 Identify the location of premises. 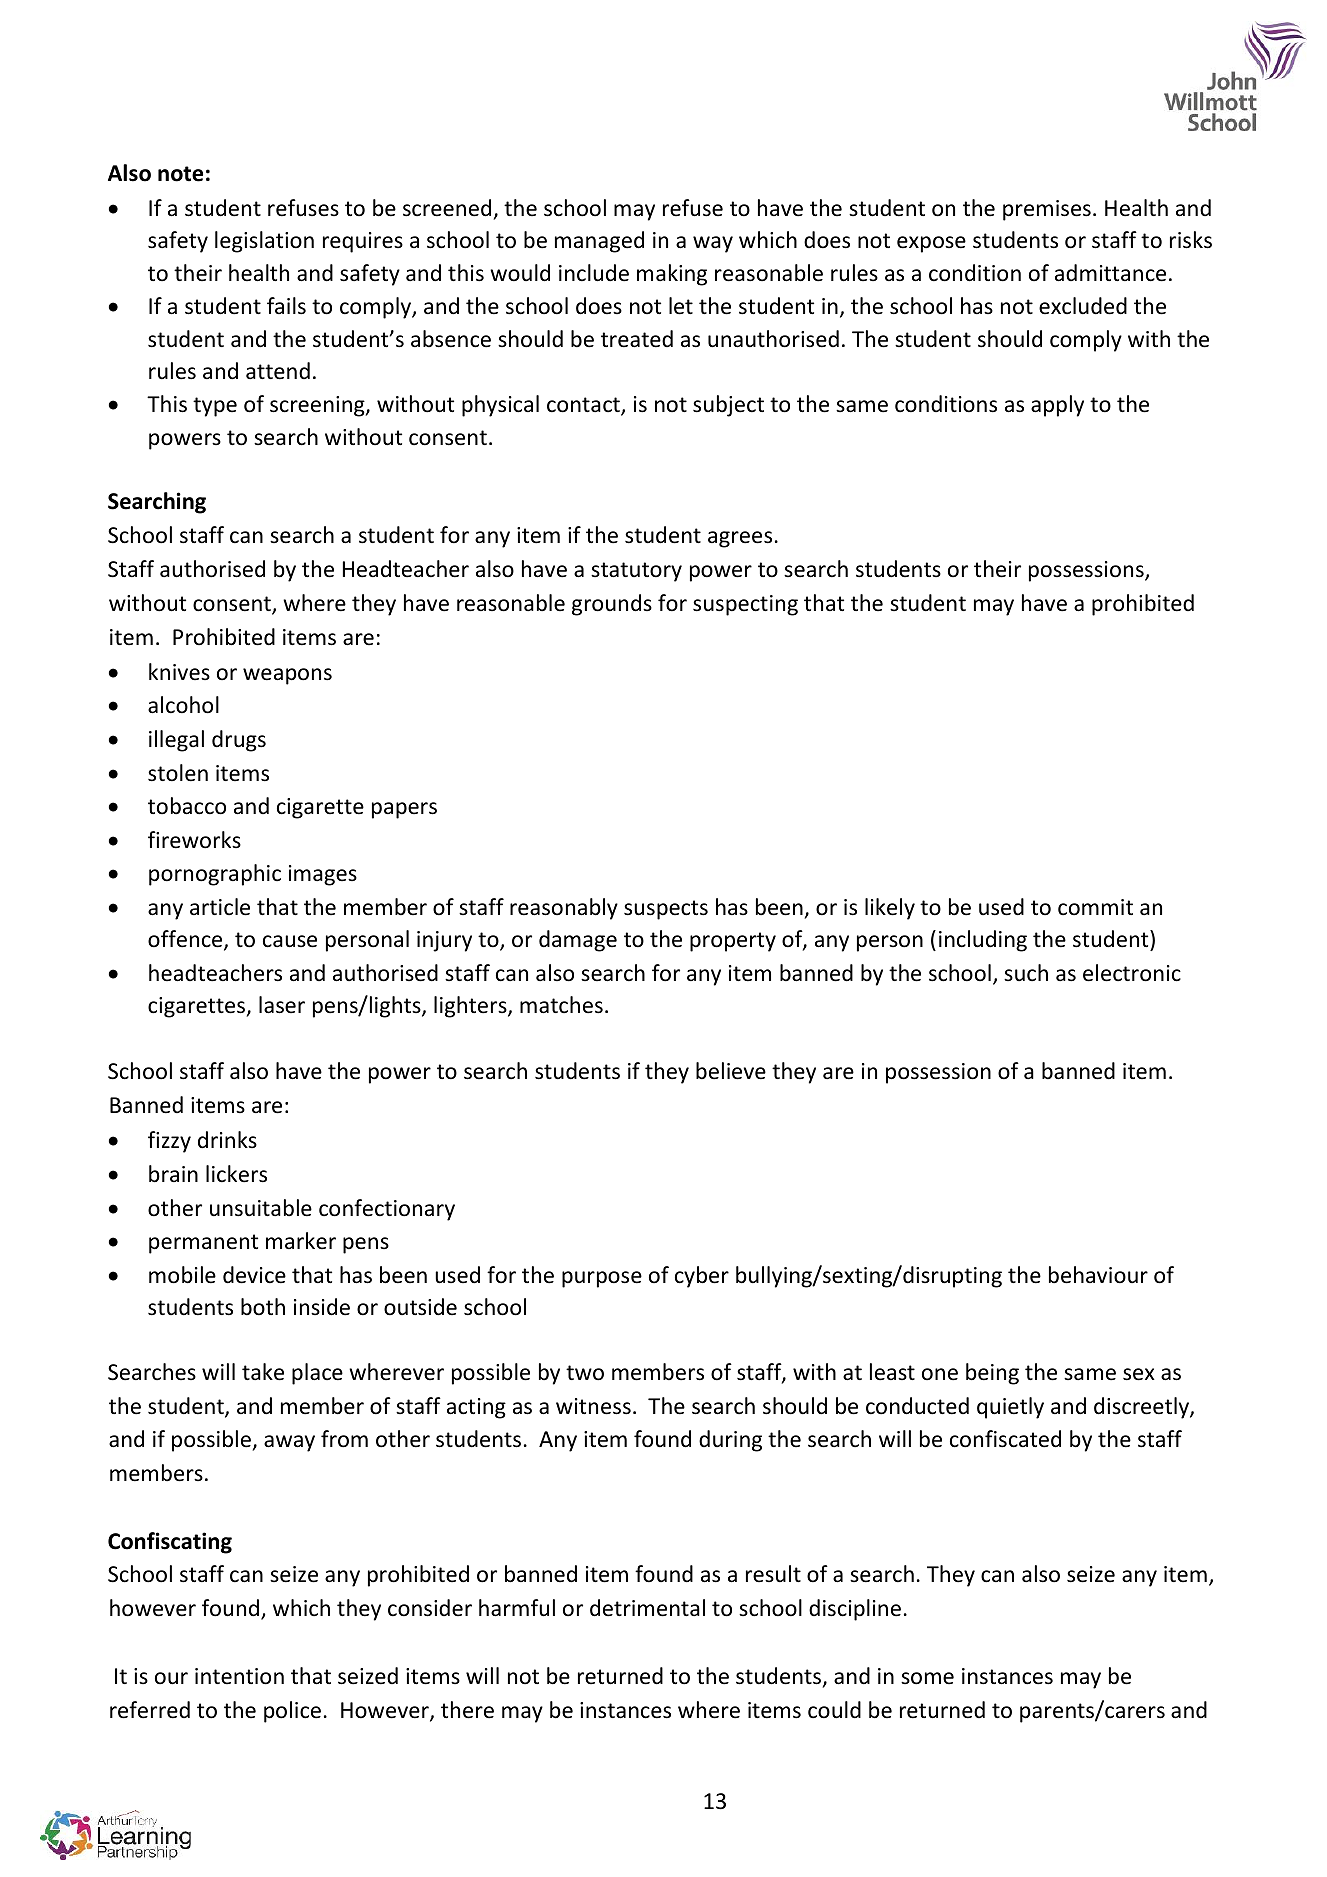
(1047, 210).
